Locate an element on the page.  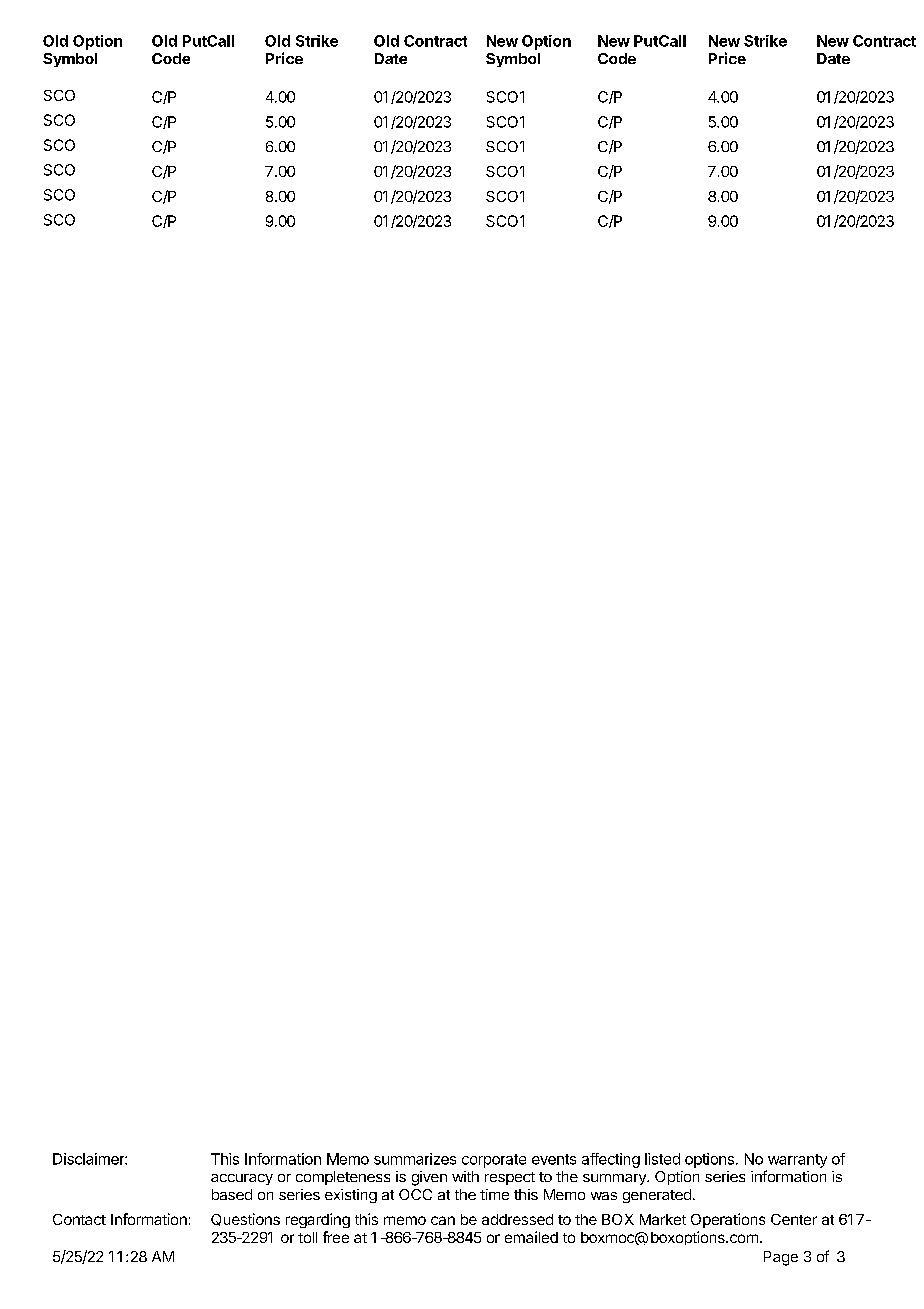
Market is located at coordinates (663, 1219).
